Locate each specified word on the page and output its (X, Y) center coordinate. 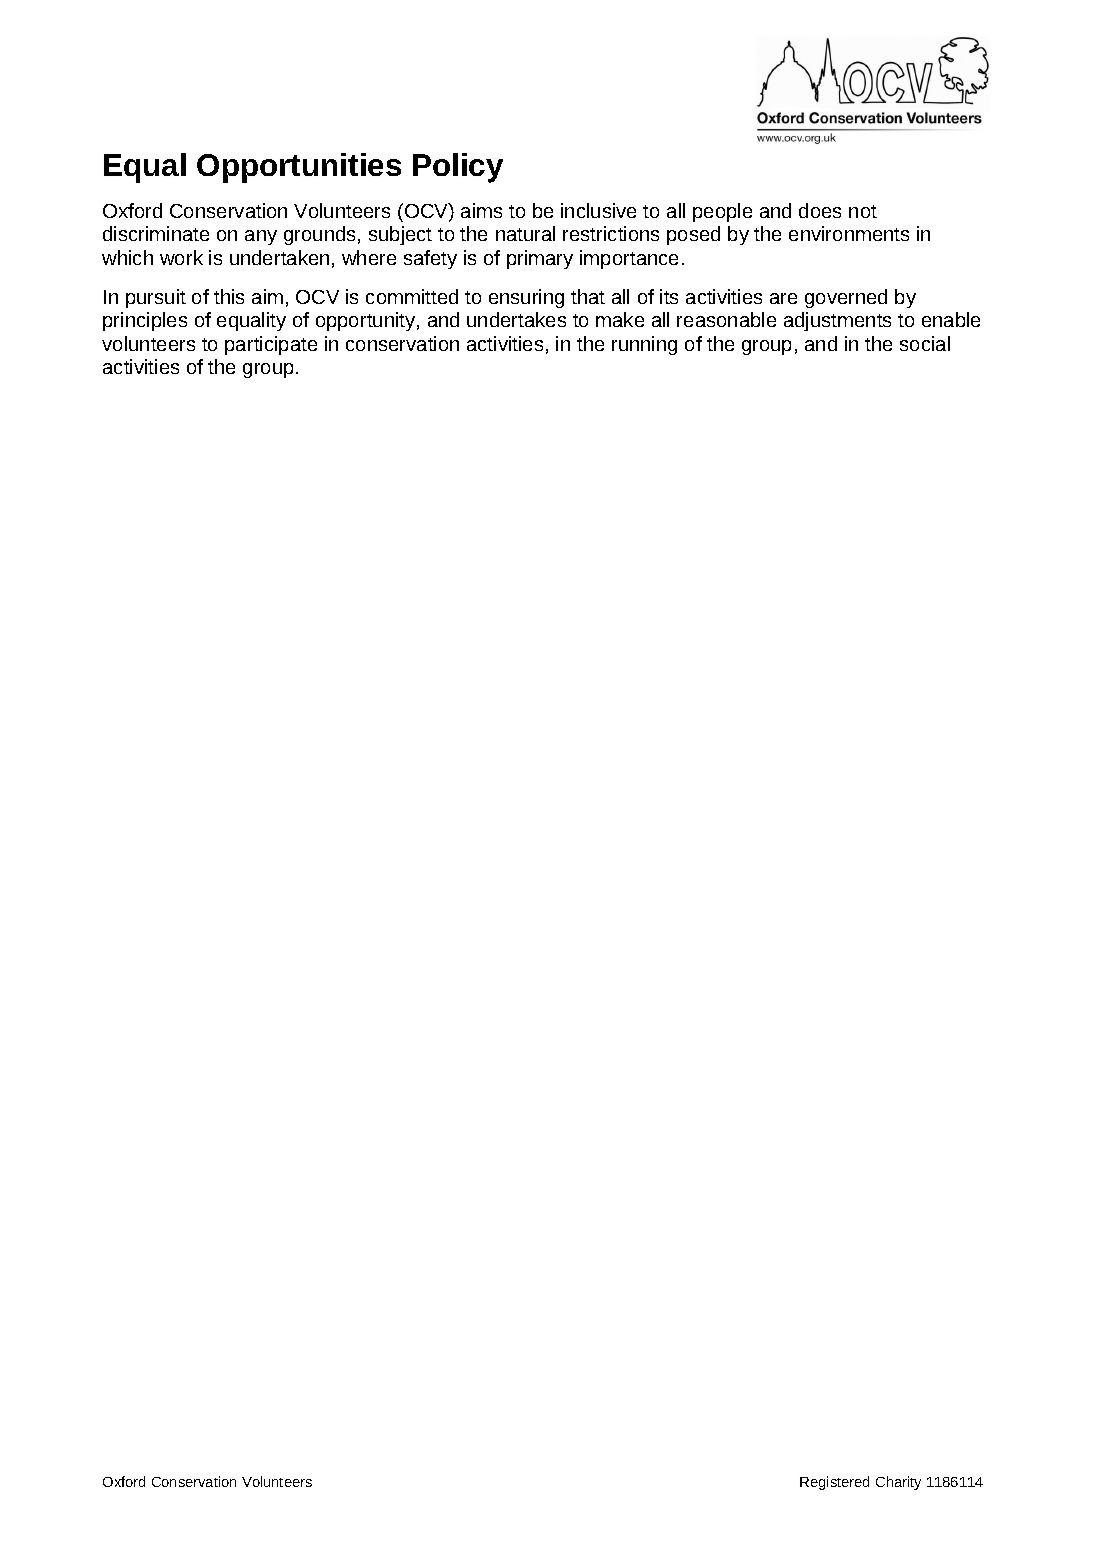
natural (525, 233)
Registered (834, 1483)
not (863, 211)
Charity (898, 1483)
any (261, 237)
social (925, 343)
